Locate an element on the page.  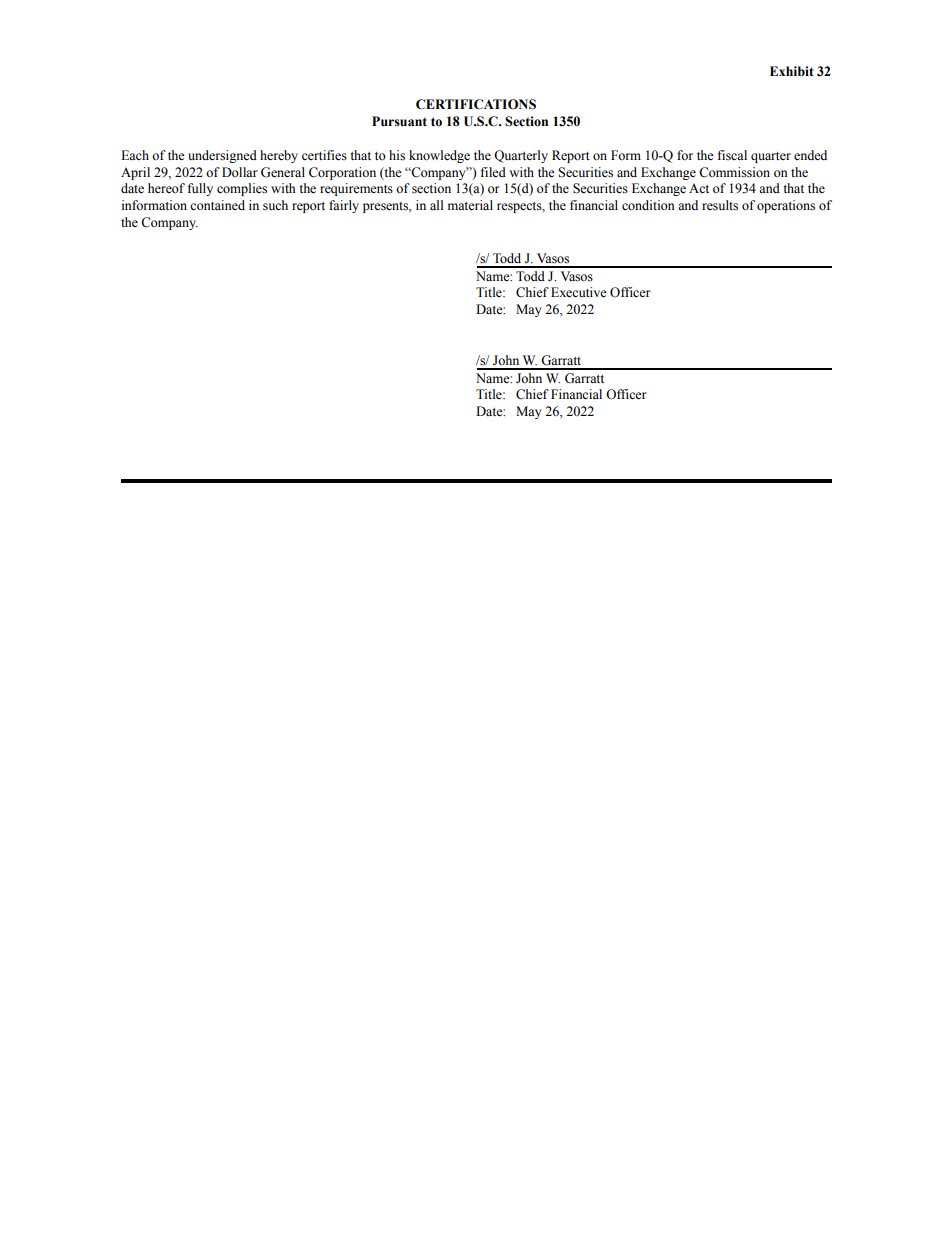
results is located at coordinates (720, 205).
